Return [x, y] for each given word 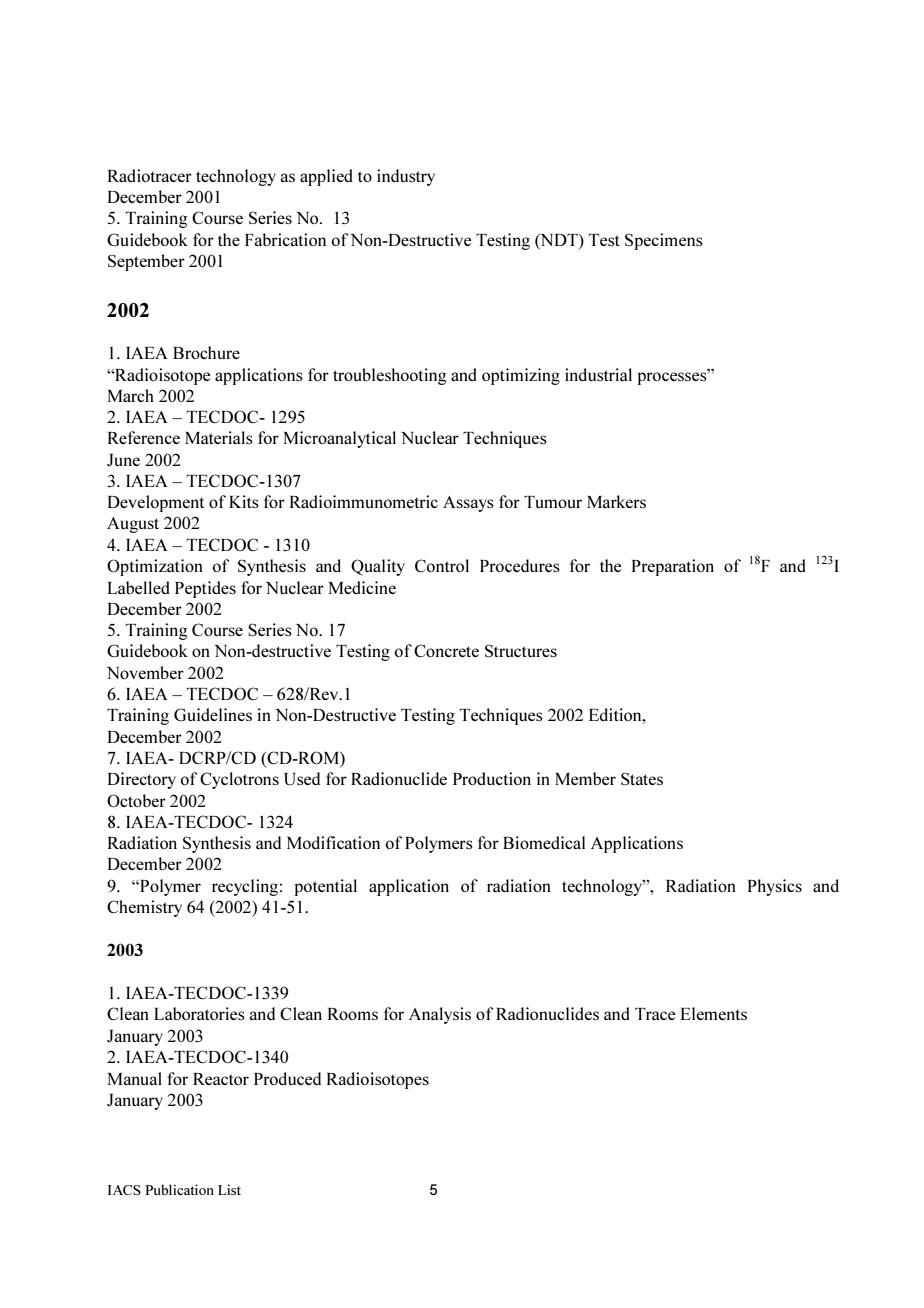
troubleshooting [389, 376]
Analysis [440, 1015]
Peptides [205, 589]
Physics [775, 887]
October [136, 800]
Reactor [221, 1079]
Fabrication [285, 239]
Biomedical [544, 842]
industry [406, 177]
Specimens [664, 241]
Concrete [446, 650]
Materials [219, 437]
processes [673, 377]
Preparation [673, 567]
